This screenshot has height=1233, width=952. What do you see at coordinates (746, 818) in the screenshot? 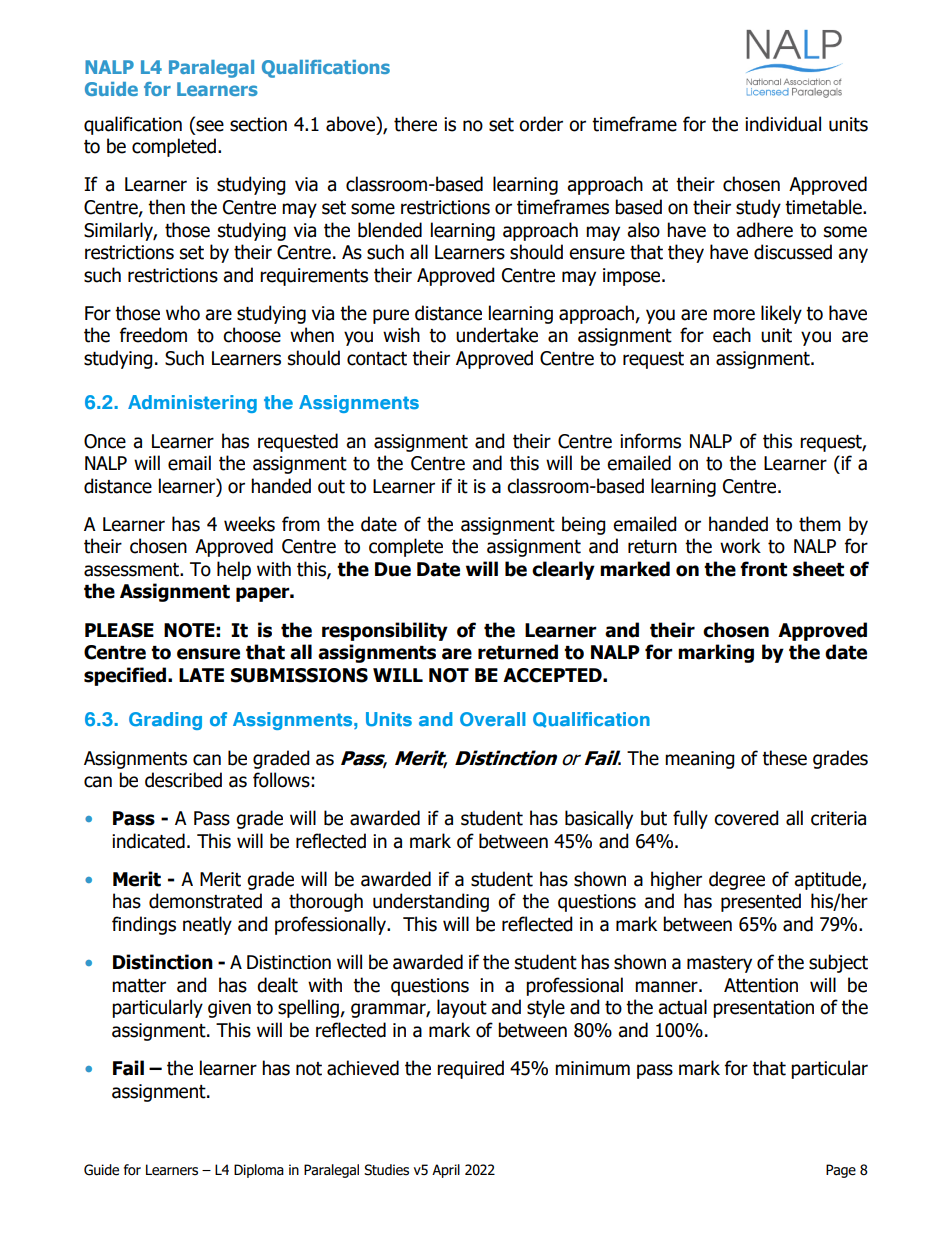
I see `covered` at bounding box center [746, 818].
